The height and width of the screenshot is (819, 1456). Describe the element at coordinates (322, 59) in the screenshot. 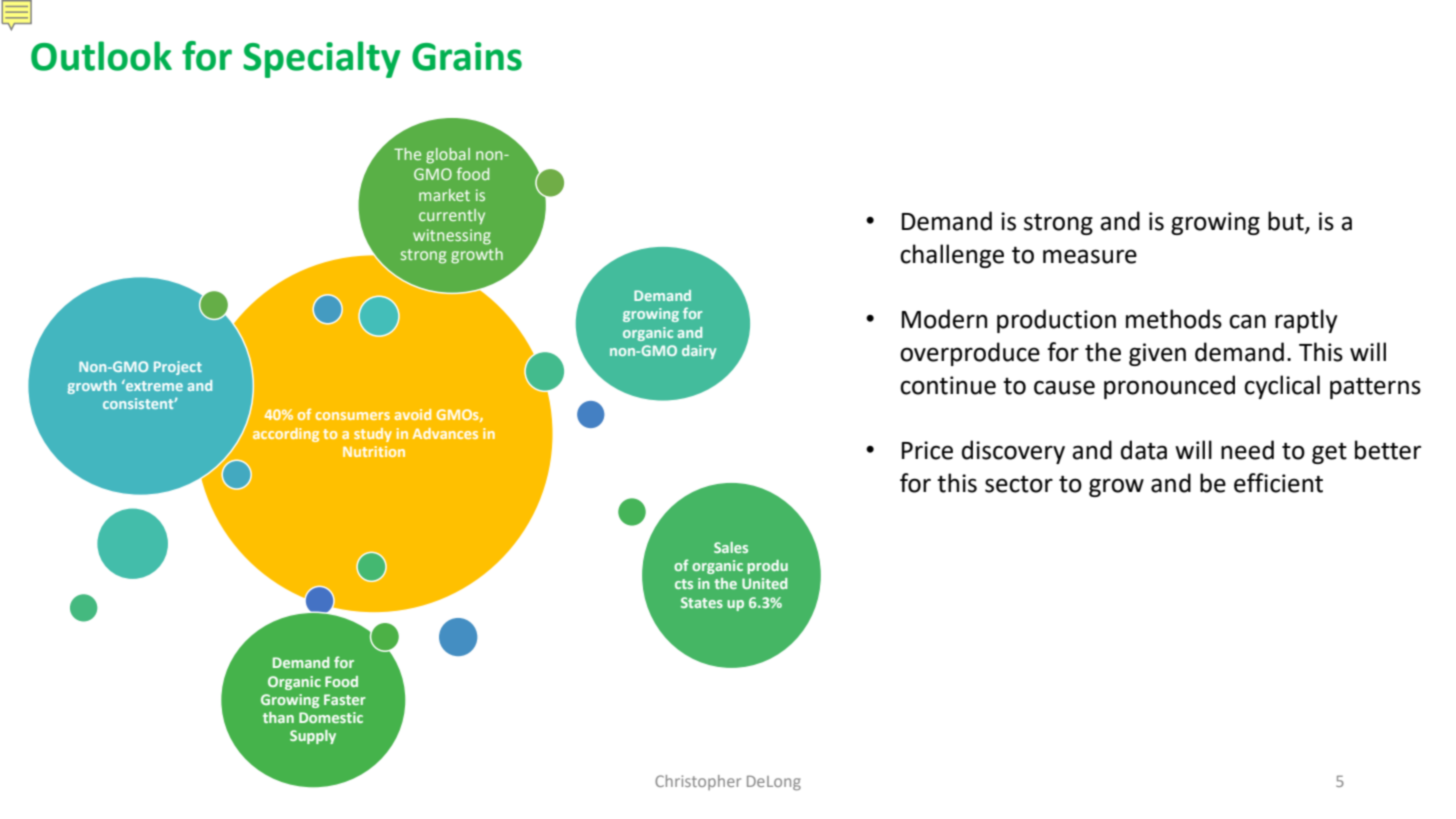

I see `Specialty` at that location.
